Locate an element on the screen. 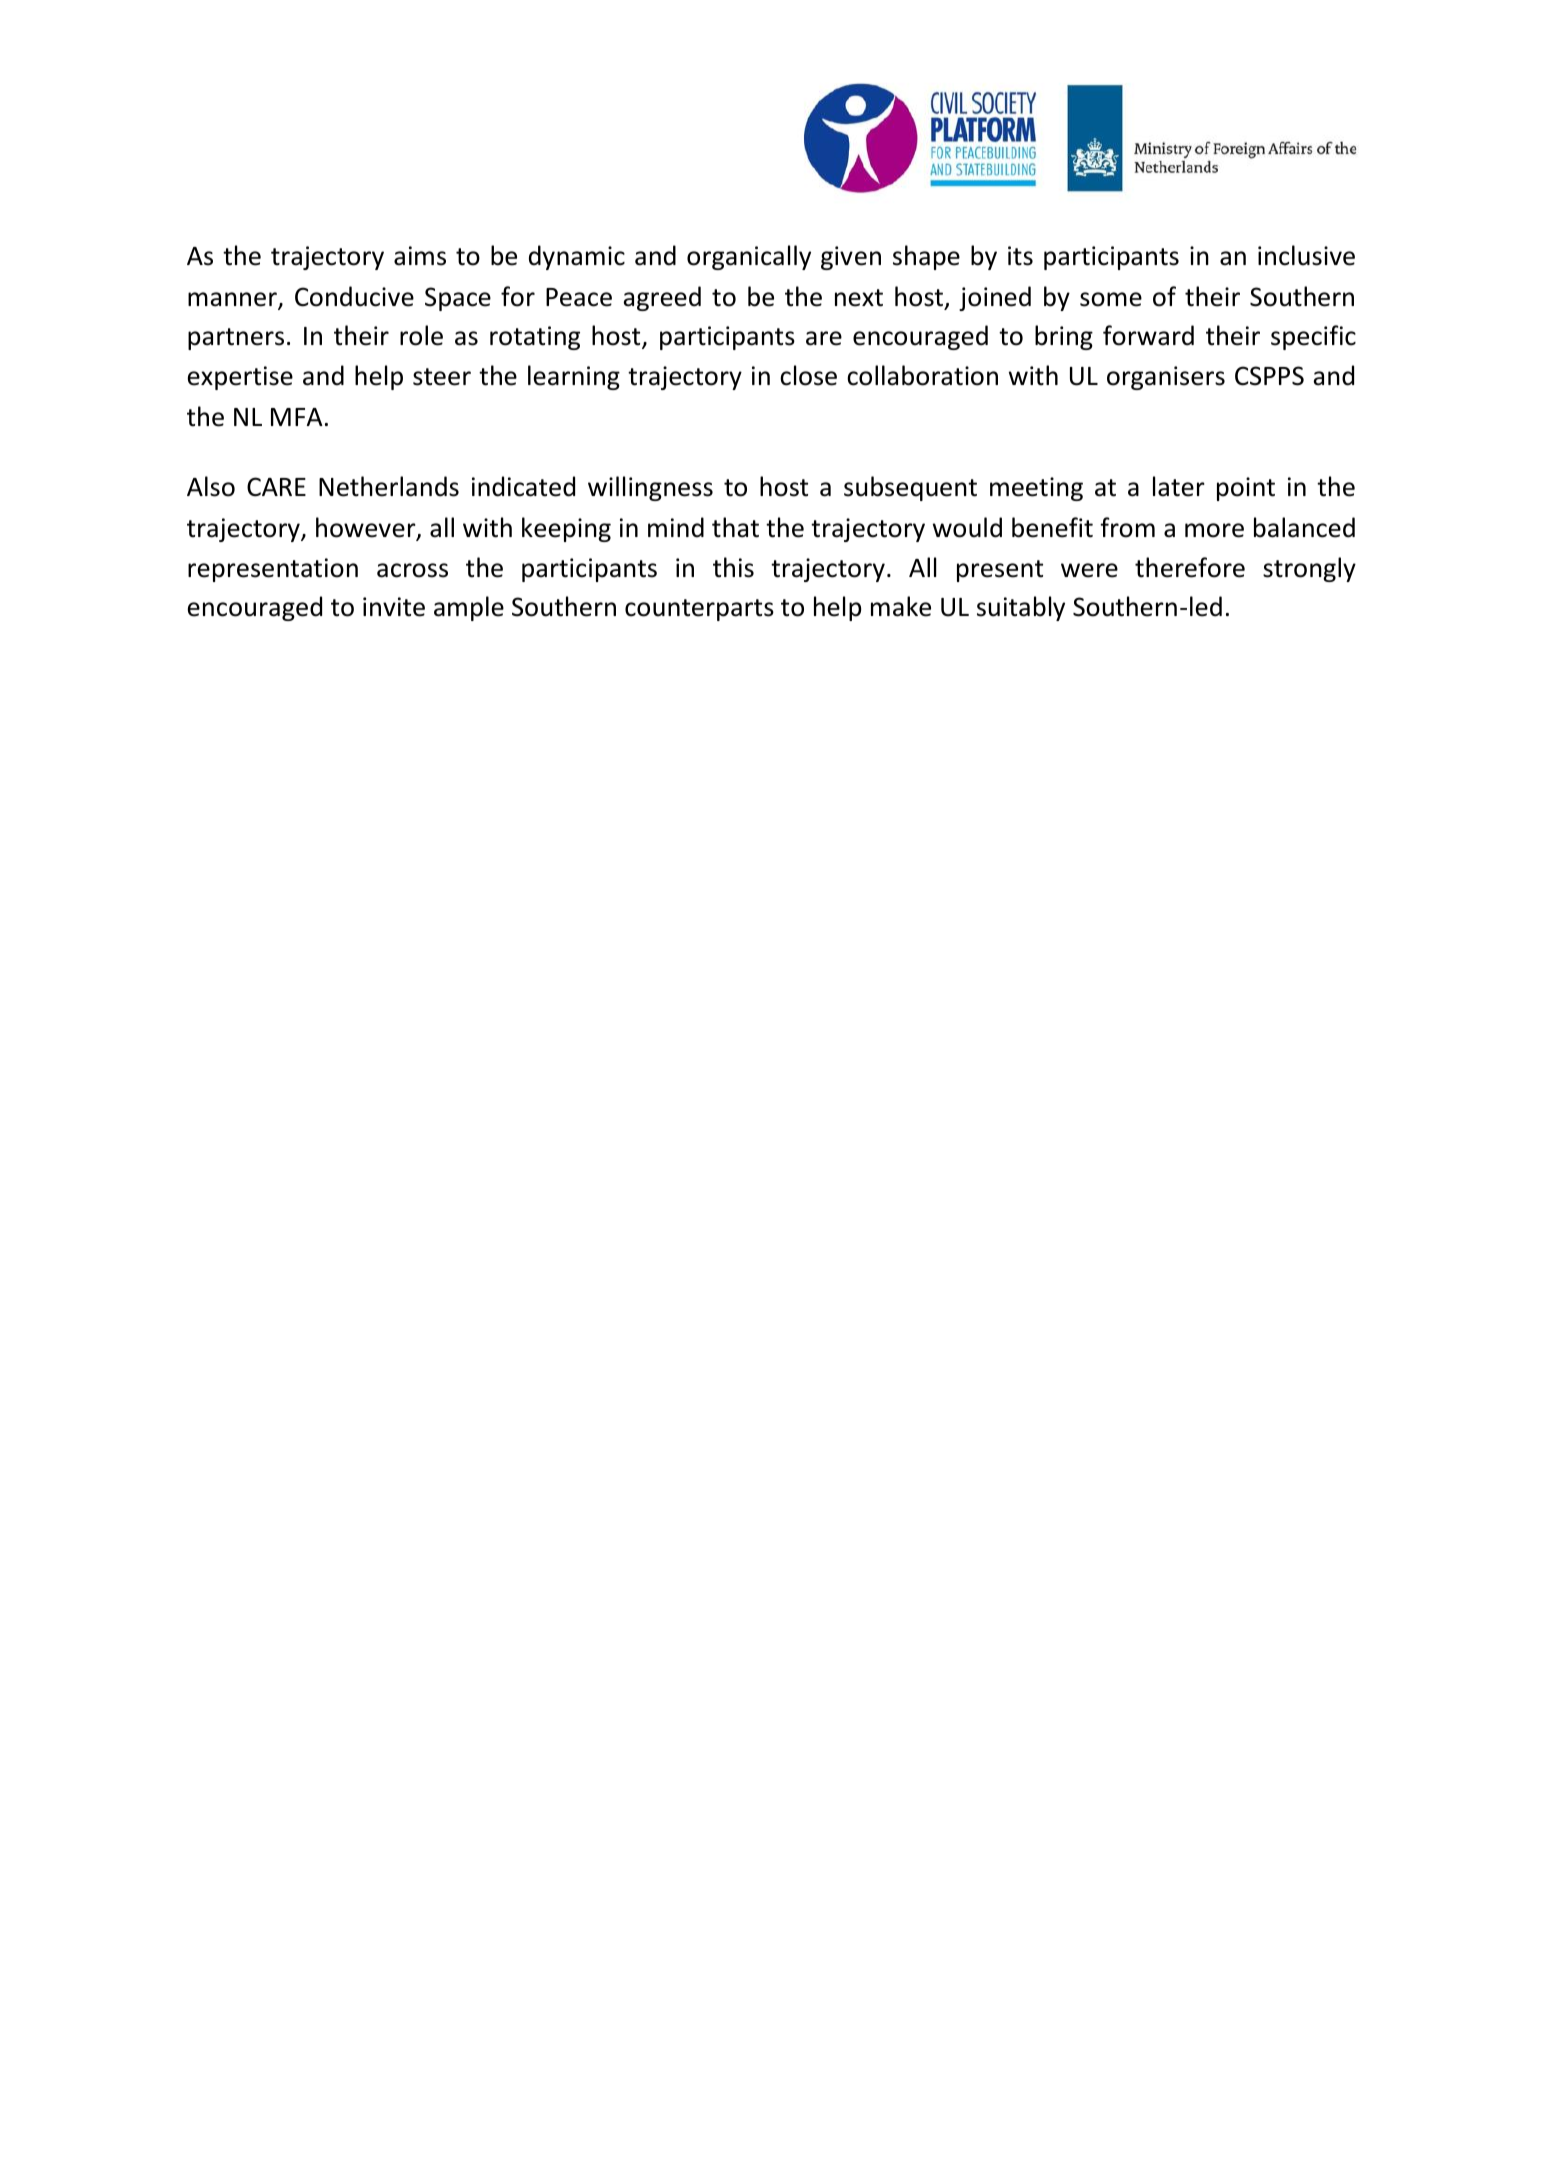 Image resolution: width=1543 pixels, height=2181 pixels. that is located at coordinates (735, 527).
